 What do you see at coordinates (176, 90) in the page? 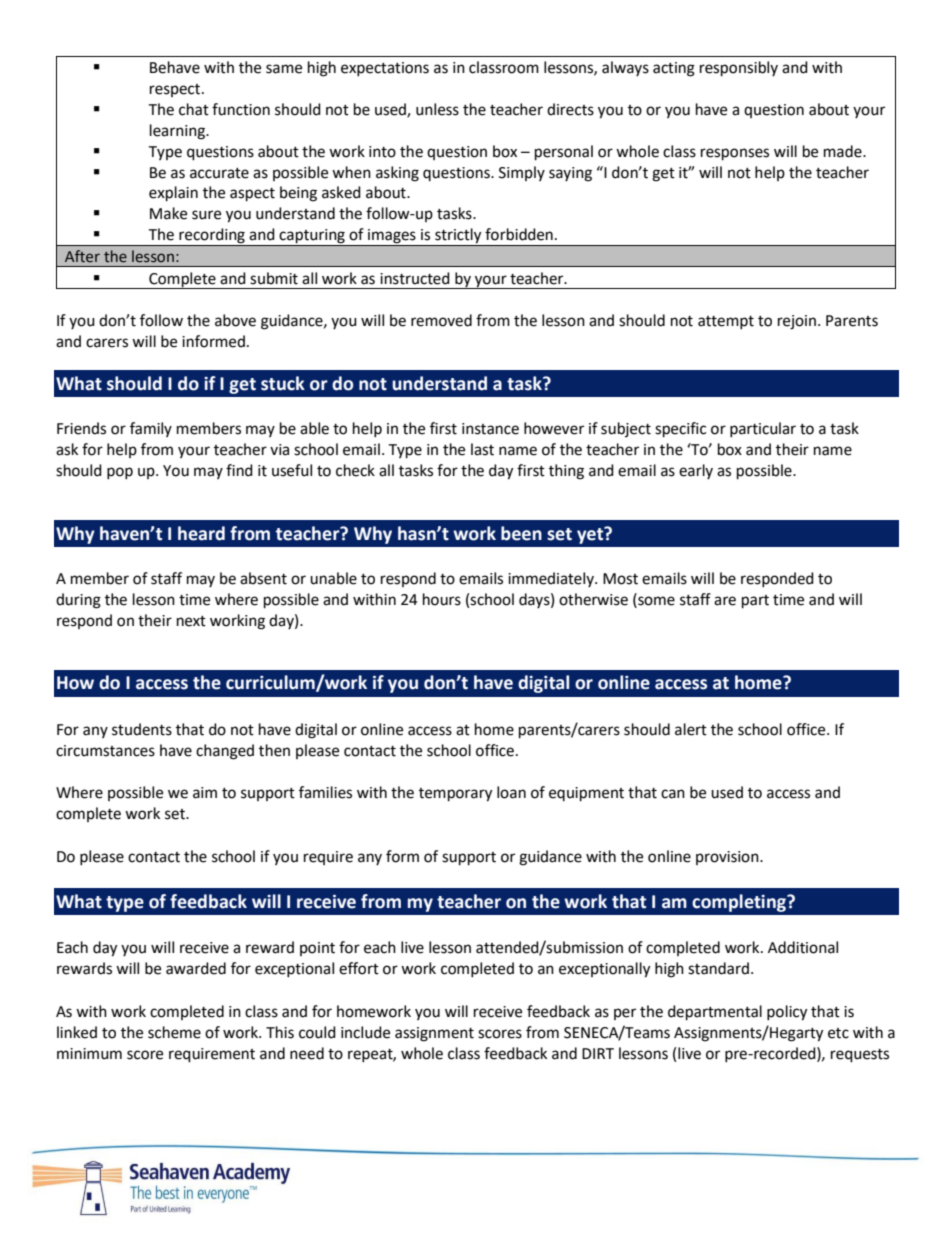
I see `respect` at bounding box center [176, 90].
